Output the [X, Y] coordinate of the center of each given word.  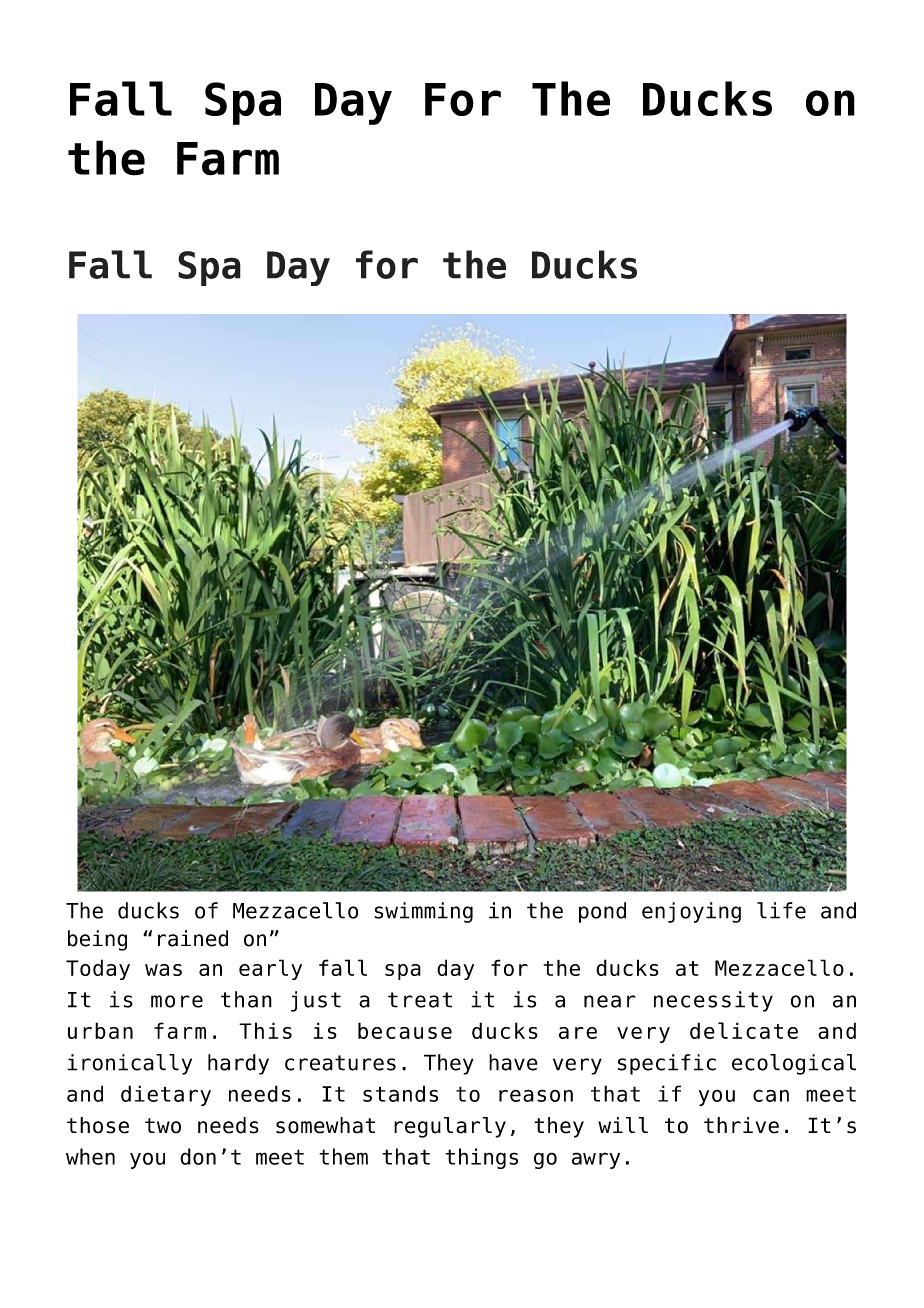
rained [193, 938]
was [163, 970]
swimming [423, 912]
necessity [713, 1001]
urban [100, 1030]
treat [420, 1000]
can [771, 1096]
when [90, 1156]
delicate [744, 1030]
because [405, 1030]
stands [400, 1093]
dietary [166, 1095]
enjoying [691, 912]
